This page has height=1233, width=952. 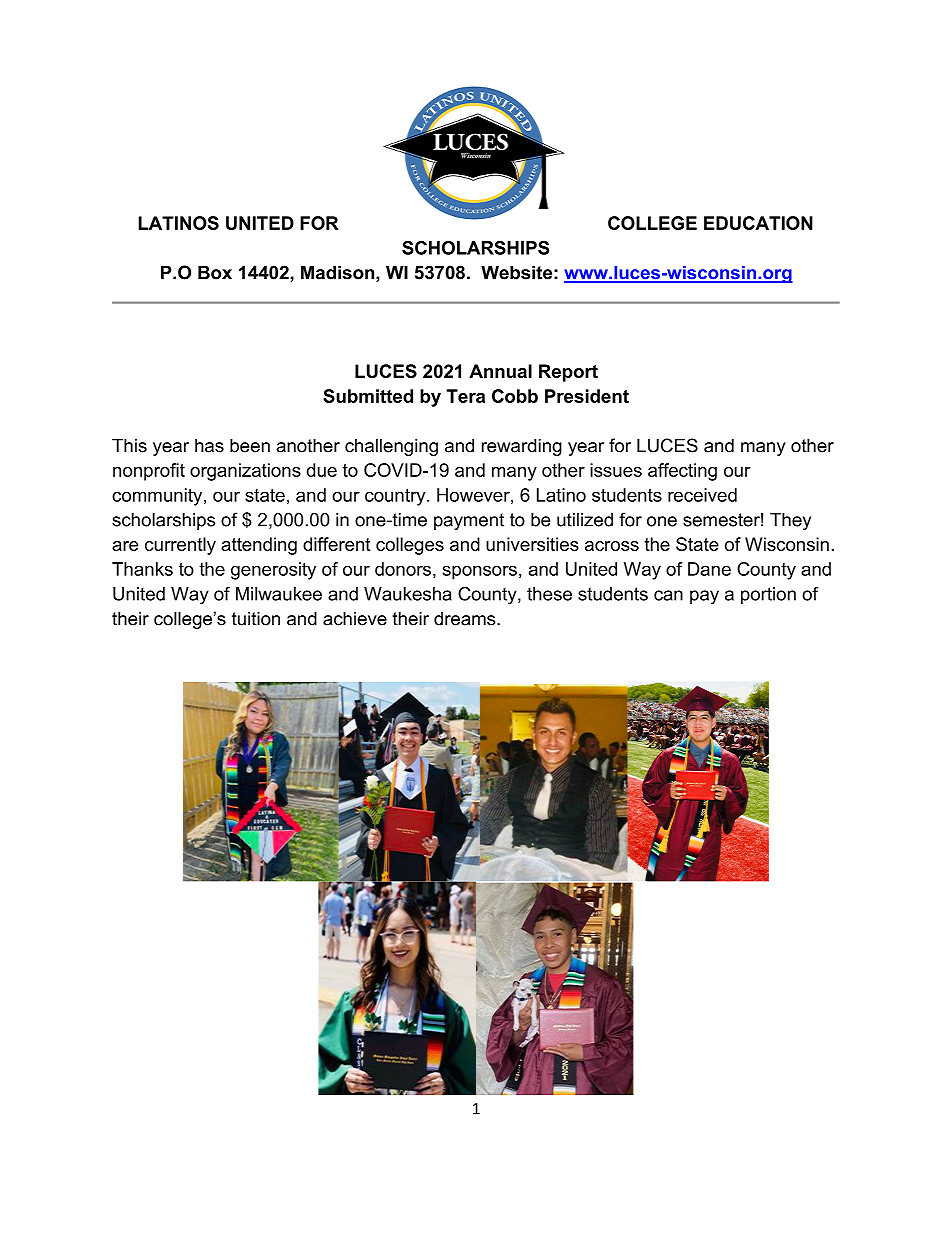 I want to click on affecting, so click(x=682, y=472).
